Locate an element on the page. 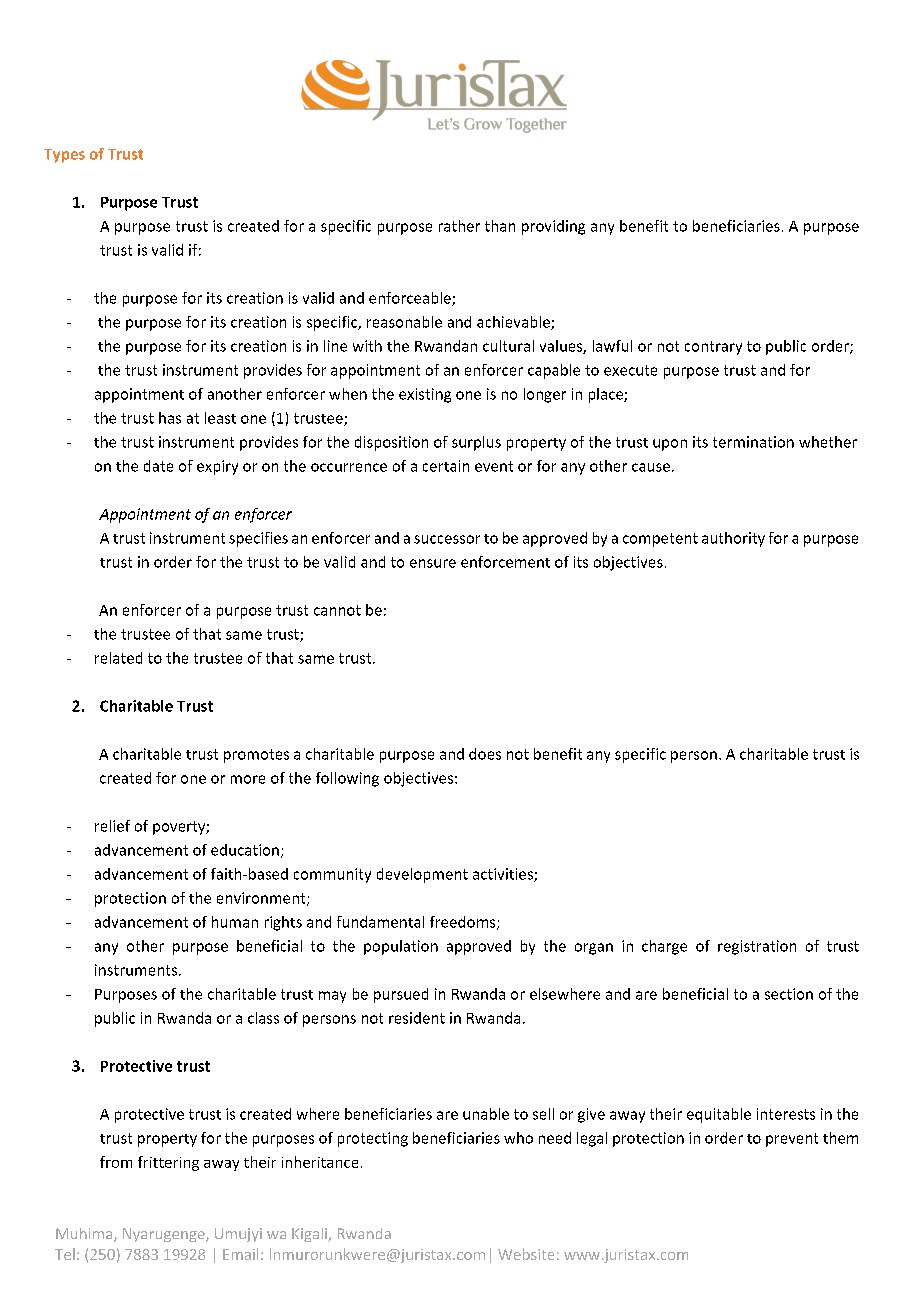  from is located at coordinates (116, 1162).
